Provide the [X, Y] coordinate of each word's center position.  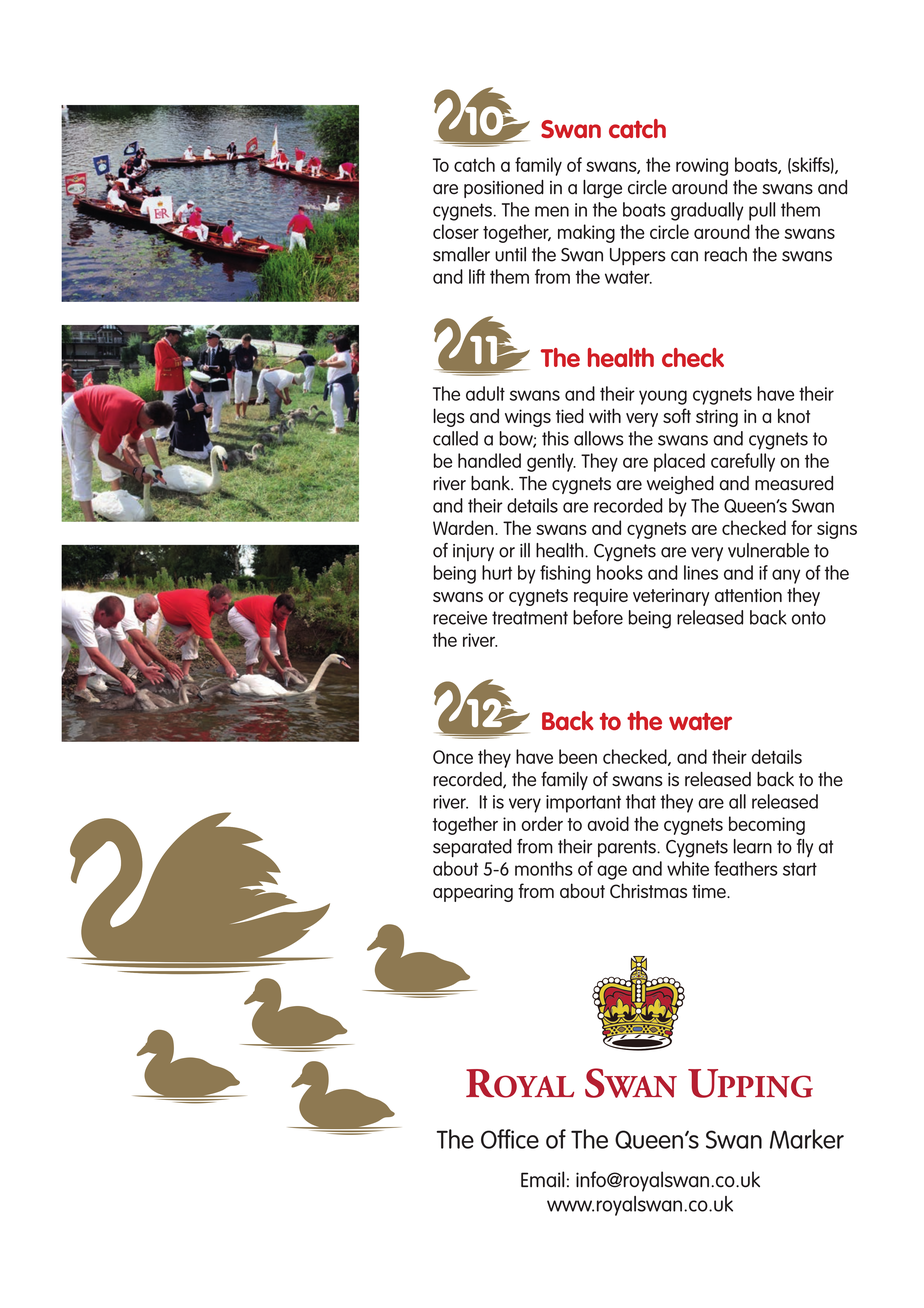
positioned [504, 189]
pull [762, 211]
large [602, 189]
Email [542, 1179]
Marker [807, 1139]
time [710, 891]
